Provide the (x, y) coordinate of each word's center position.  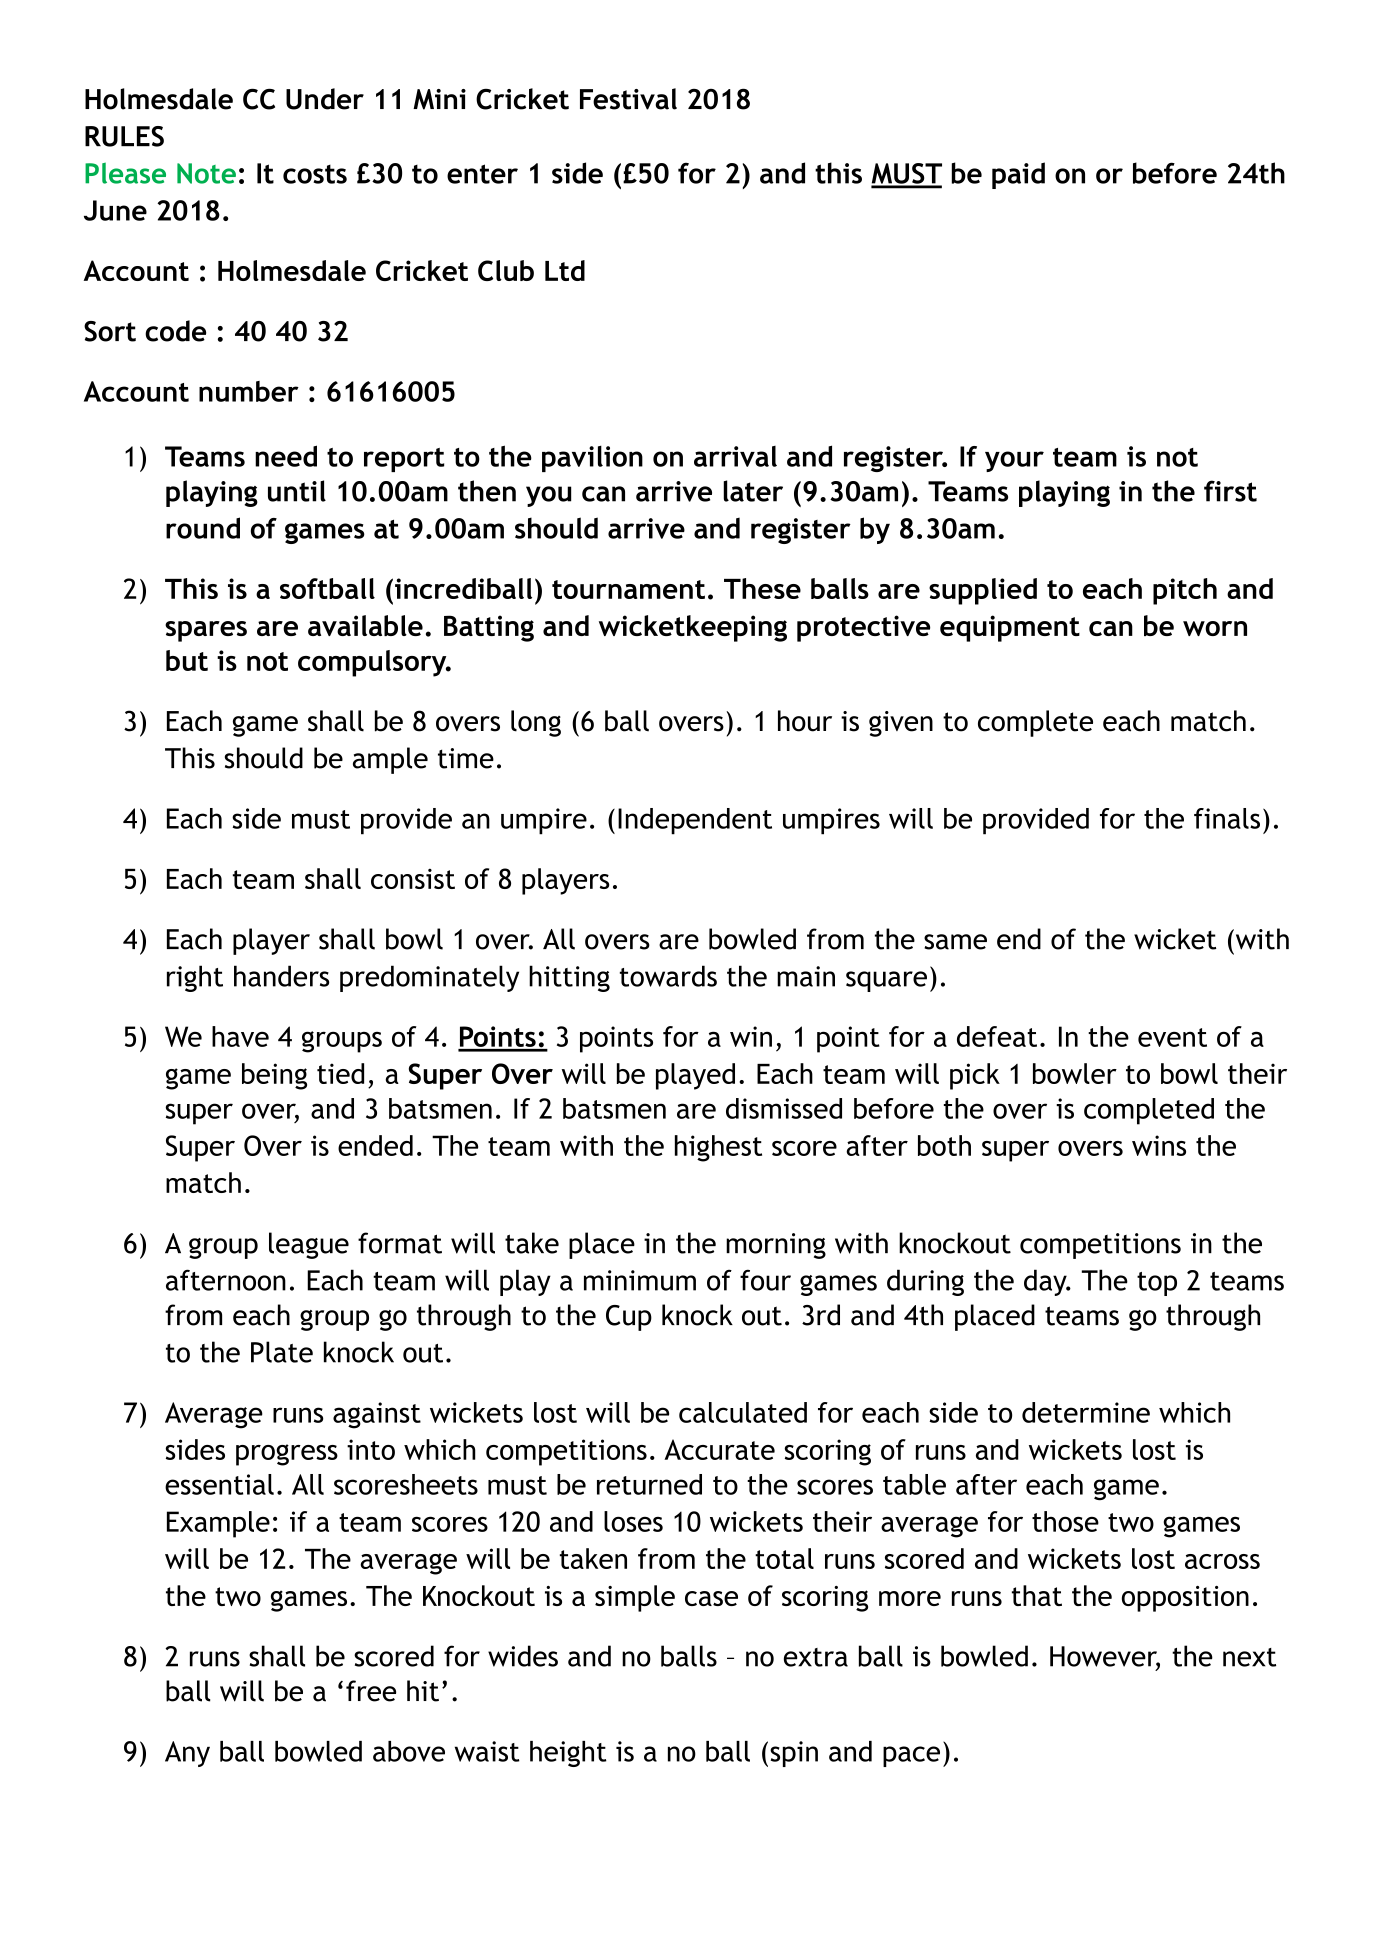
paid (1018, 175)
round (203, 528)
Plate (282, 1352)
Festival (628, 99)
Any (187, 1754)
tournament (628, 589)
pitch (1185, 591)
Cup (629, 1318)
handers (281, 976)
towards (668, 976)
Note (206, 173)
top (1157, 1284)
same (955, 942)
